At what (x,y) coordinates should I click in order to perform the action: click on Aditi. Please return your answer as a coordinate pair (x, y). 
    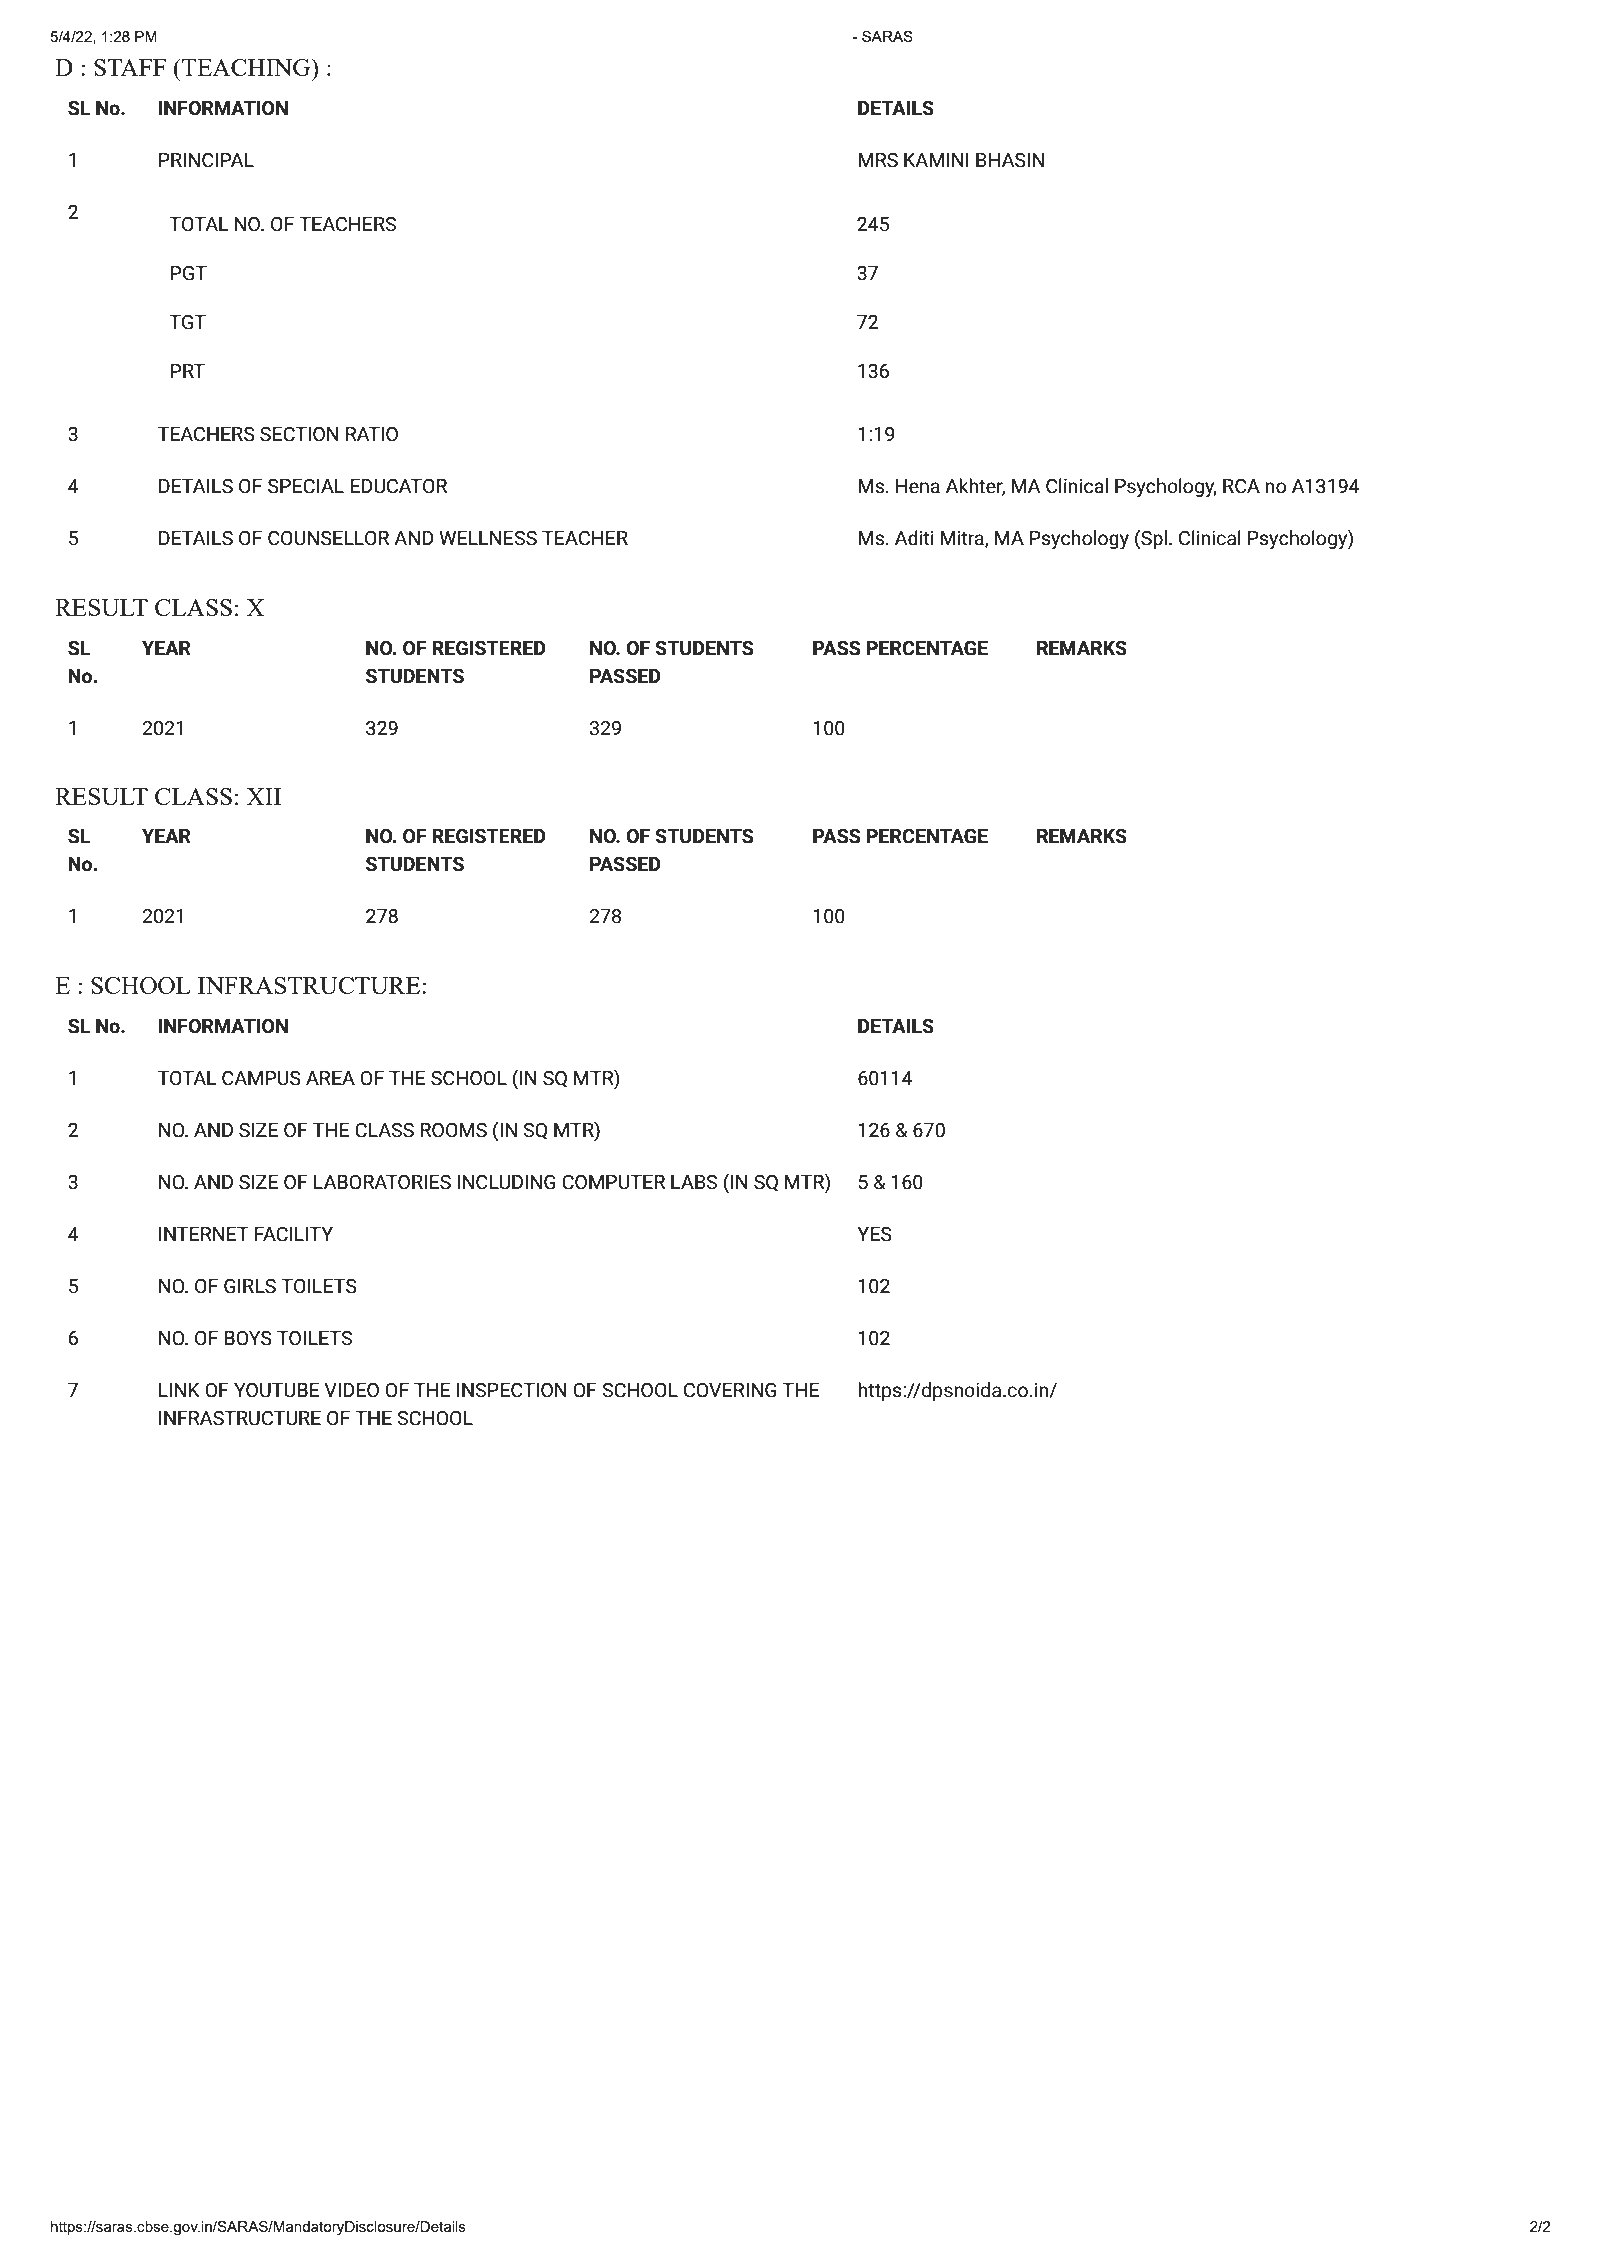
    Looking at the image, I should click on (914, 538).
